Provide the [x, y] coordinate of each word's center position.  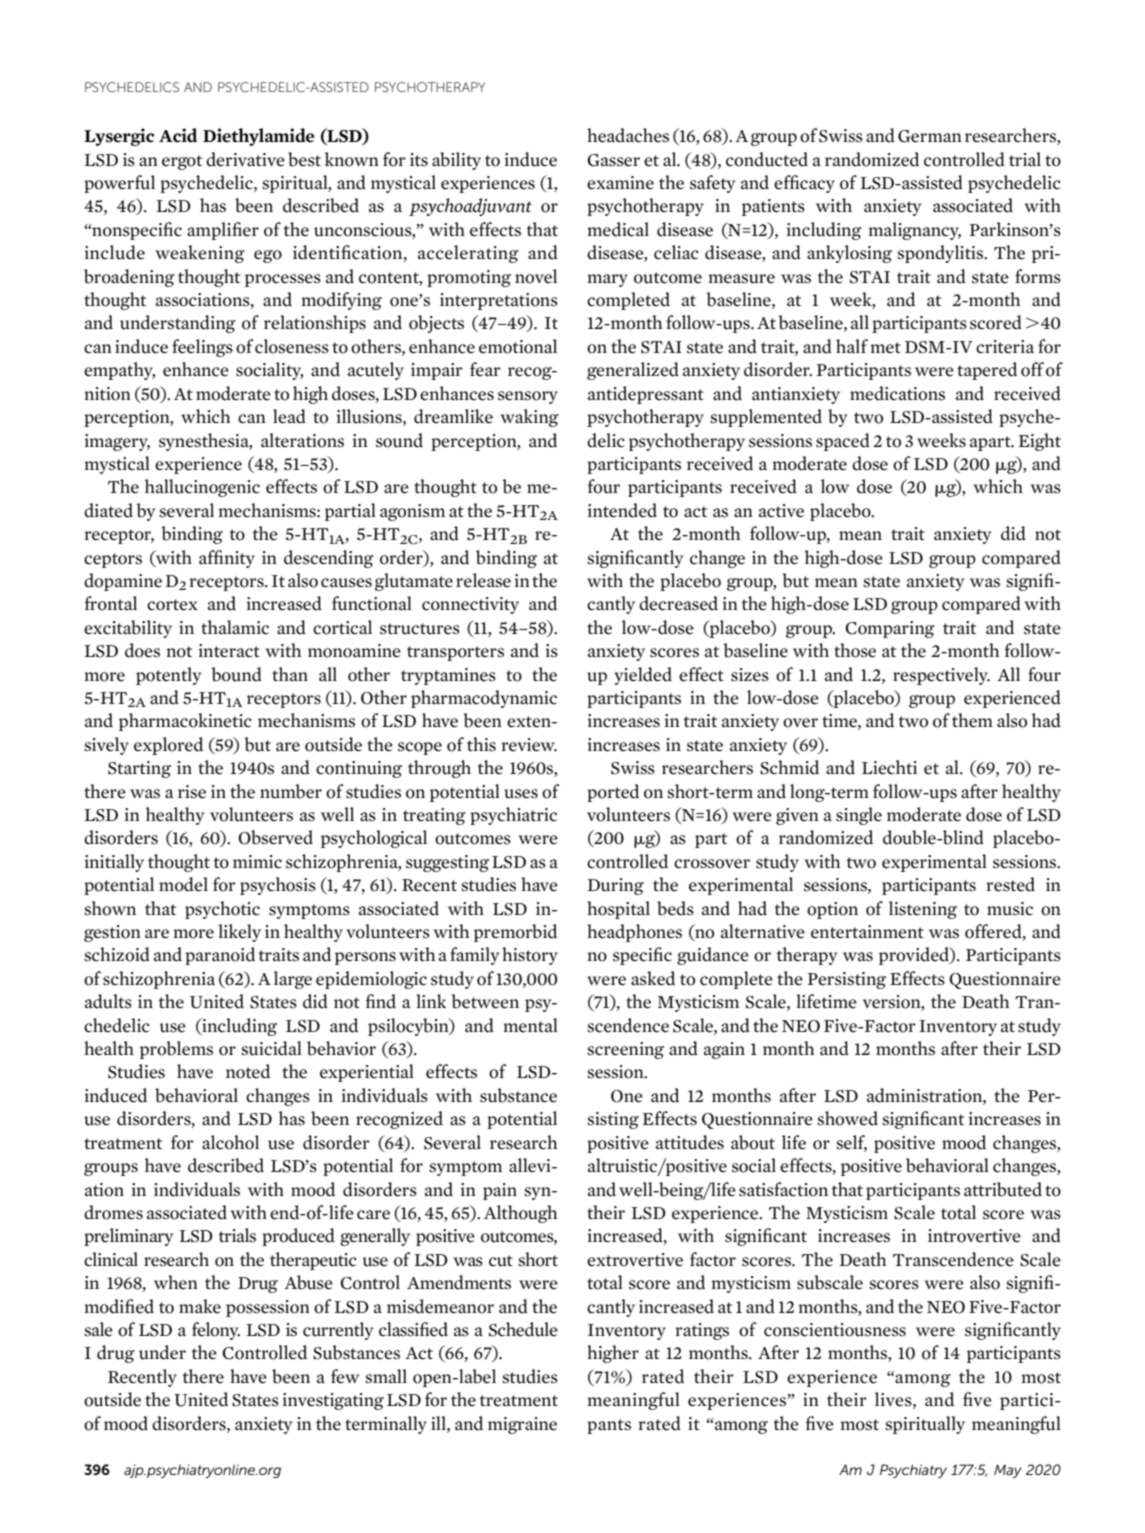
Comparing [890, 629]
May [1008, 1471]
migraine [522, 1425]
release [483, 580]
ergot [182, 162]
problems [176, 1050]
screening [625, 1050]
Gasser [613, 160]
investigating [333, 1401]
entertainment [867, 932]
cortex [172, 605]
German [930, 136]
